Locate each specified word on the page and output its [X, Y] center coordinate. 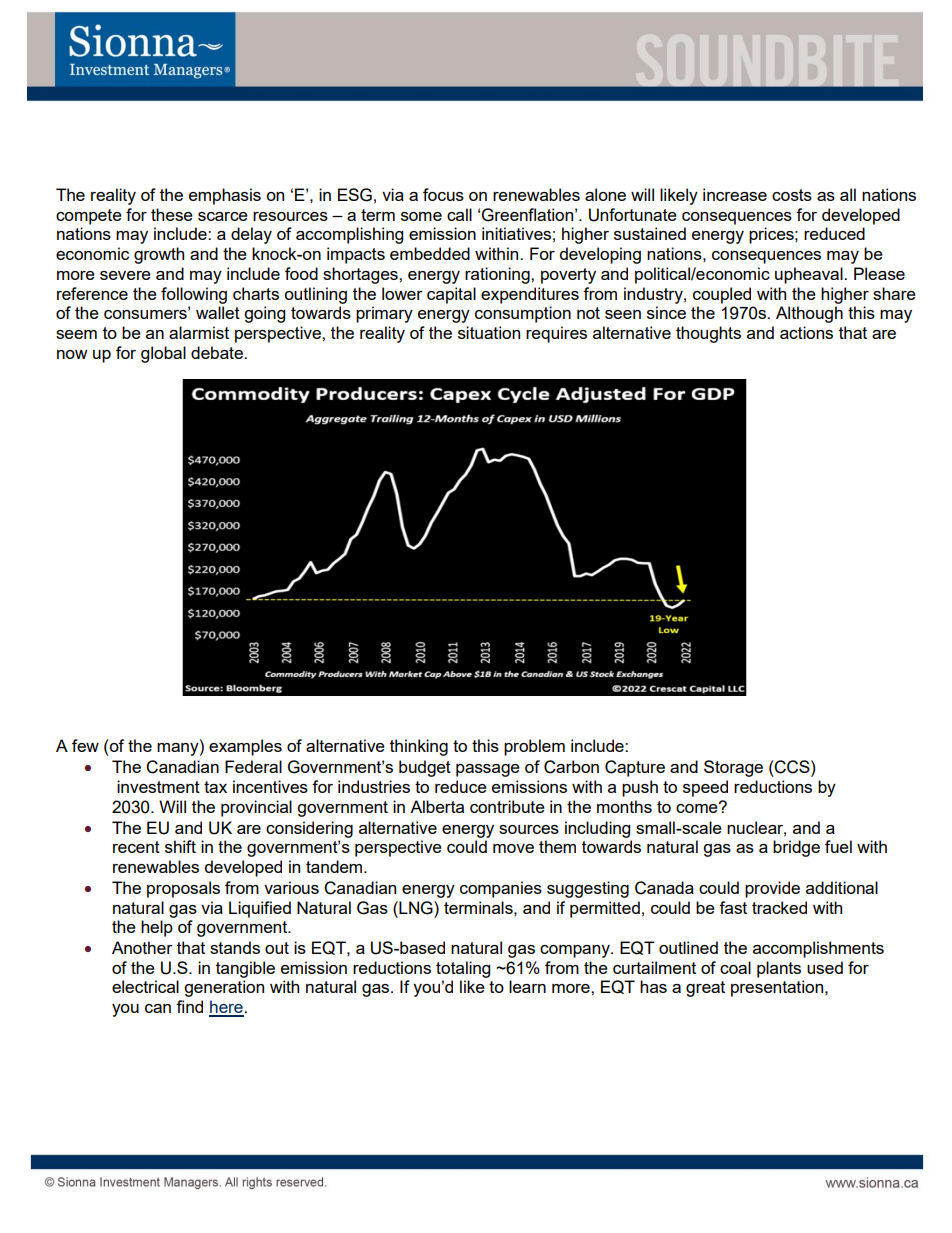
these [172, 214]
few [85, 745]
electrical [145, 986]
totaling [463, 969]
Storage [733, 768]
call [459, 214]
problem [534, 747]
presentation [778, 988]
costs [792, 195]
